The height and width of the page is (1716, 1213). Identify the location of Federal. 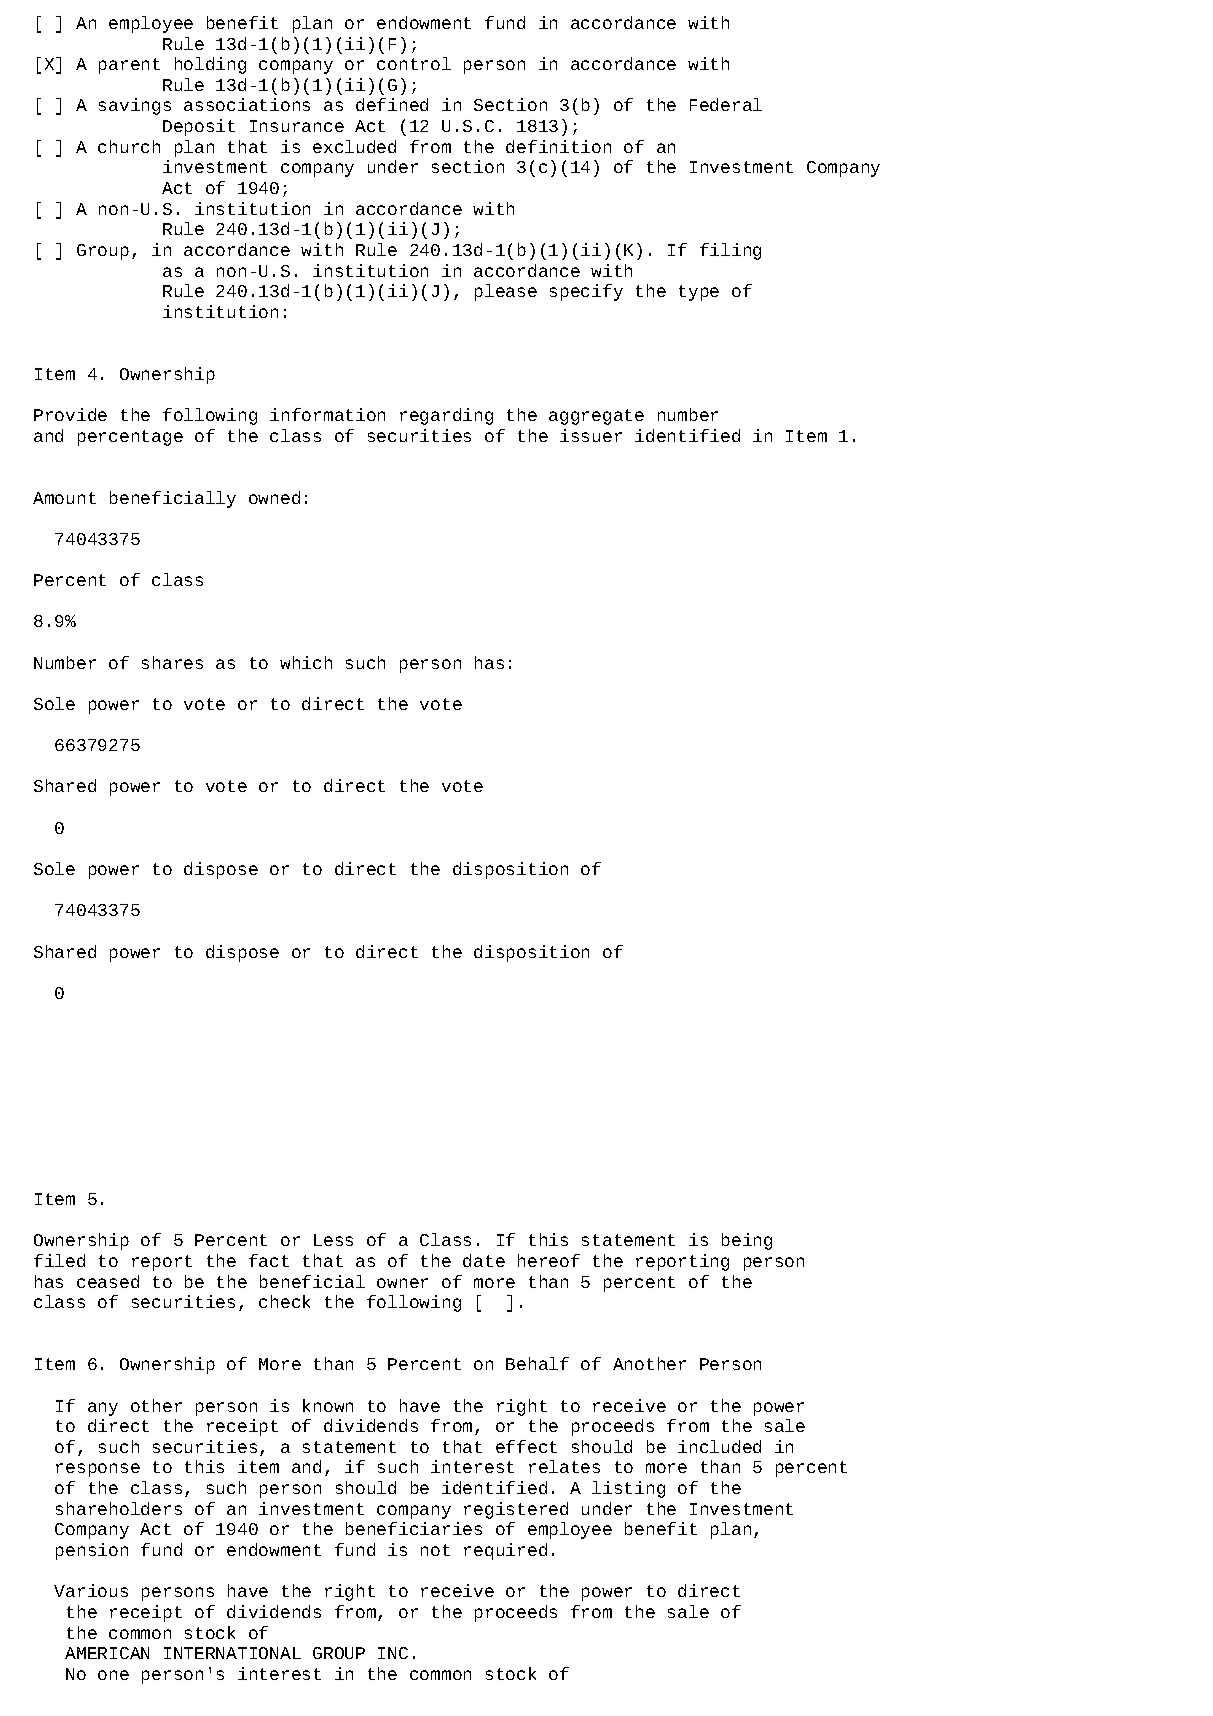
(726, 104).
